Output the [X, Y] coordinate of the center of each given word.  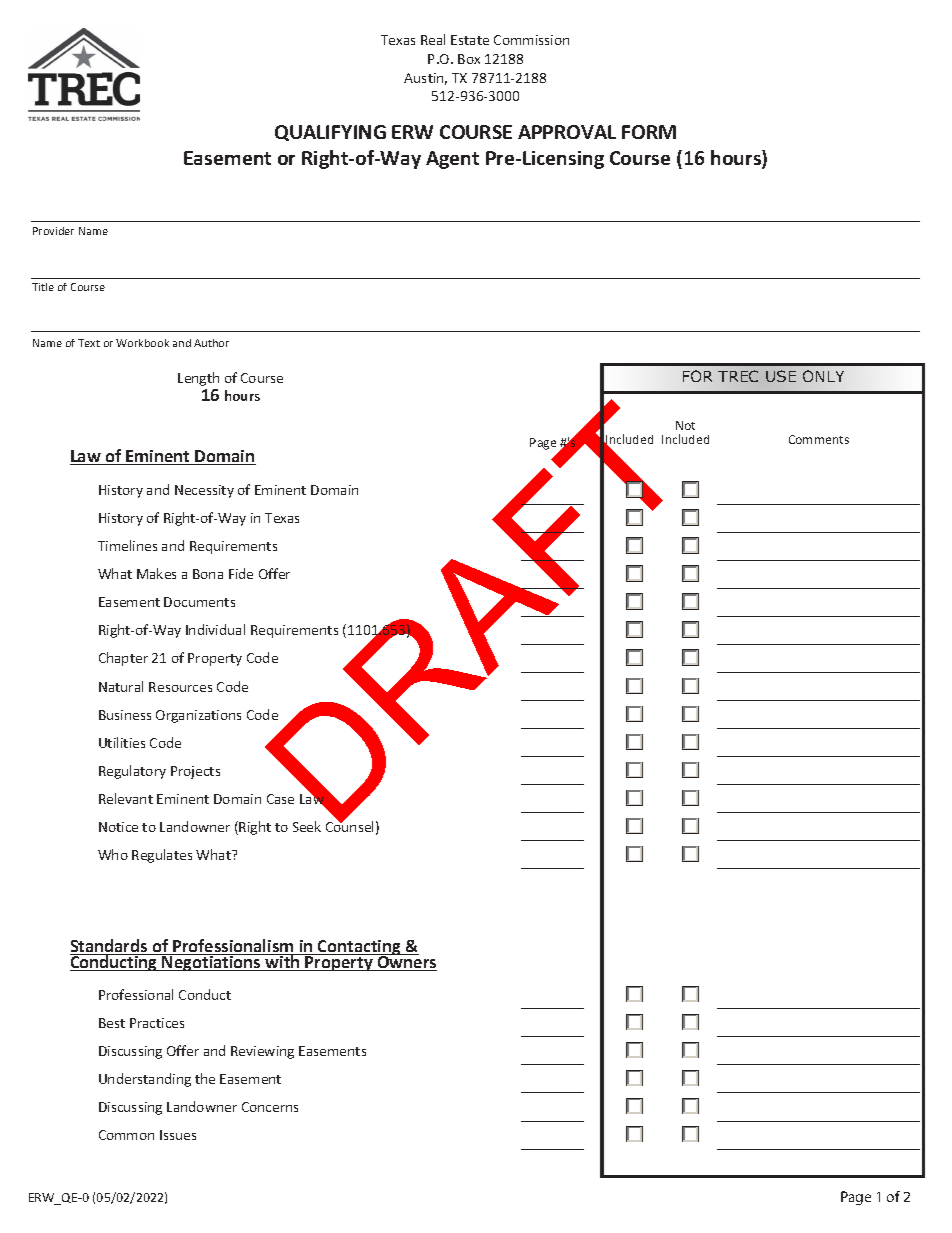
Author [211, 343]
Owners [406, 962]
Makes [156, 573]
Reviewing [262, 1052]
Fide [241, 573]
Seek [307, 826]
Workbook [142, 343]
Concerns [270, 1107]
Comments [819, 439]
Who [113, 854]
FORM [649, 132]
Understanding [145, 1080]
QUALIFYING [330, 133]
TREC [738, 376]
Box [469, 59]
